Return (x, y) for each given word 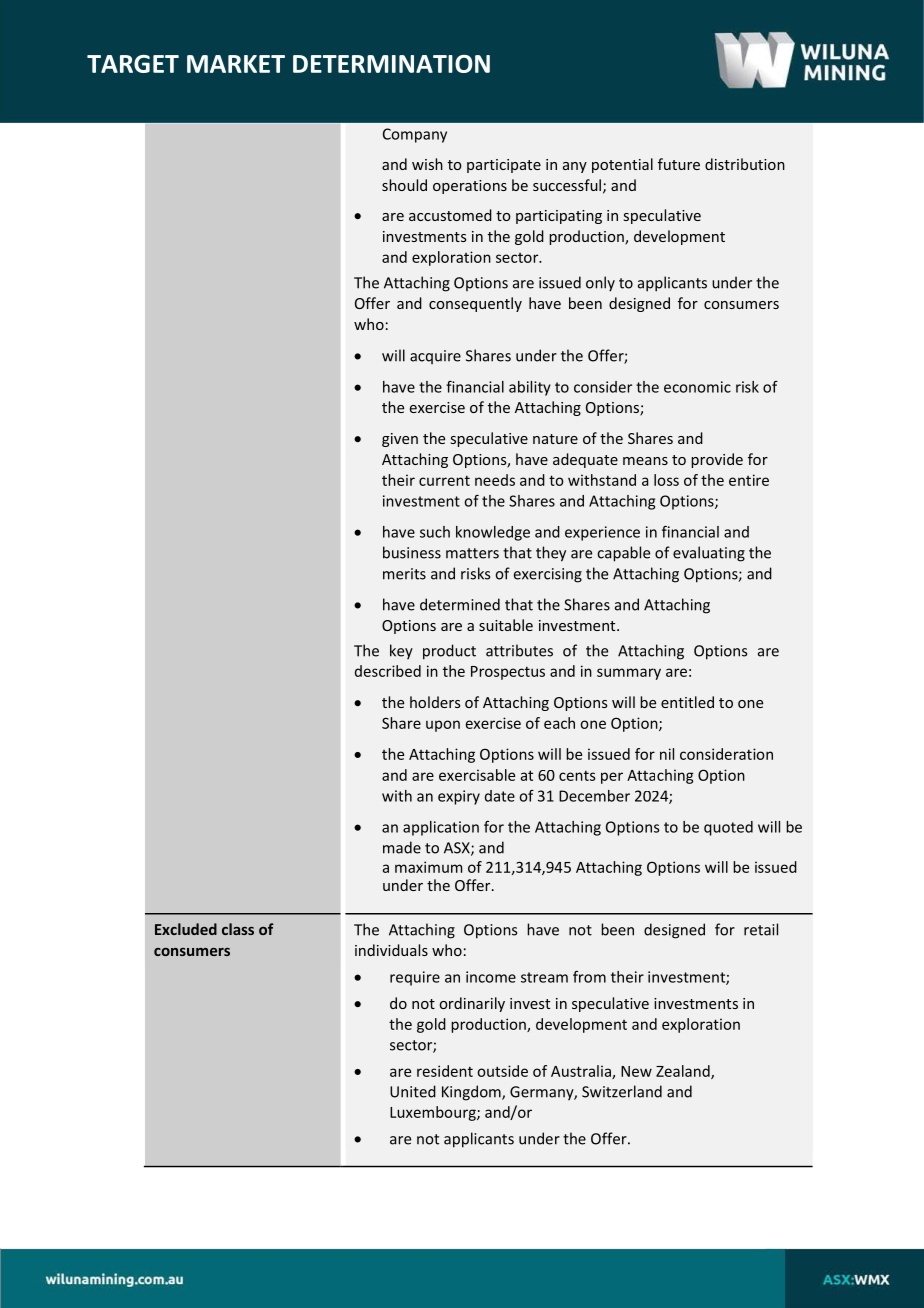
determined (460, 604)
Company (415, 135)
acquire (435, 357)
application (441, 828)
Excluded (186, 929)
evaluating (709, 554)
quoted (728, 828)
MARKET (236, 64)
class (238, 929)
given (400, 440)
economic (697, 387)
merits (404, 574)
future (679, 164)
